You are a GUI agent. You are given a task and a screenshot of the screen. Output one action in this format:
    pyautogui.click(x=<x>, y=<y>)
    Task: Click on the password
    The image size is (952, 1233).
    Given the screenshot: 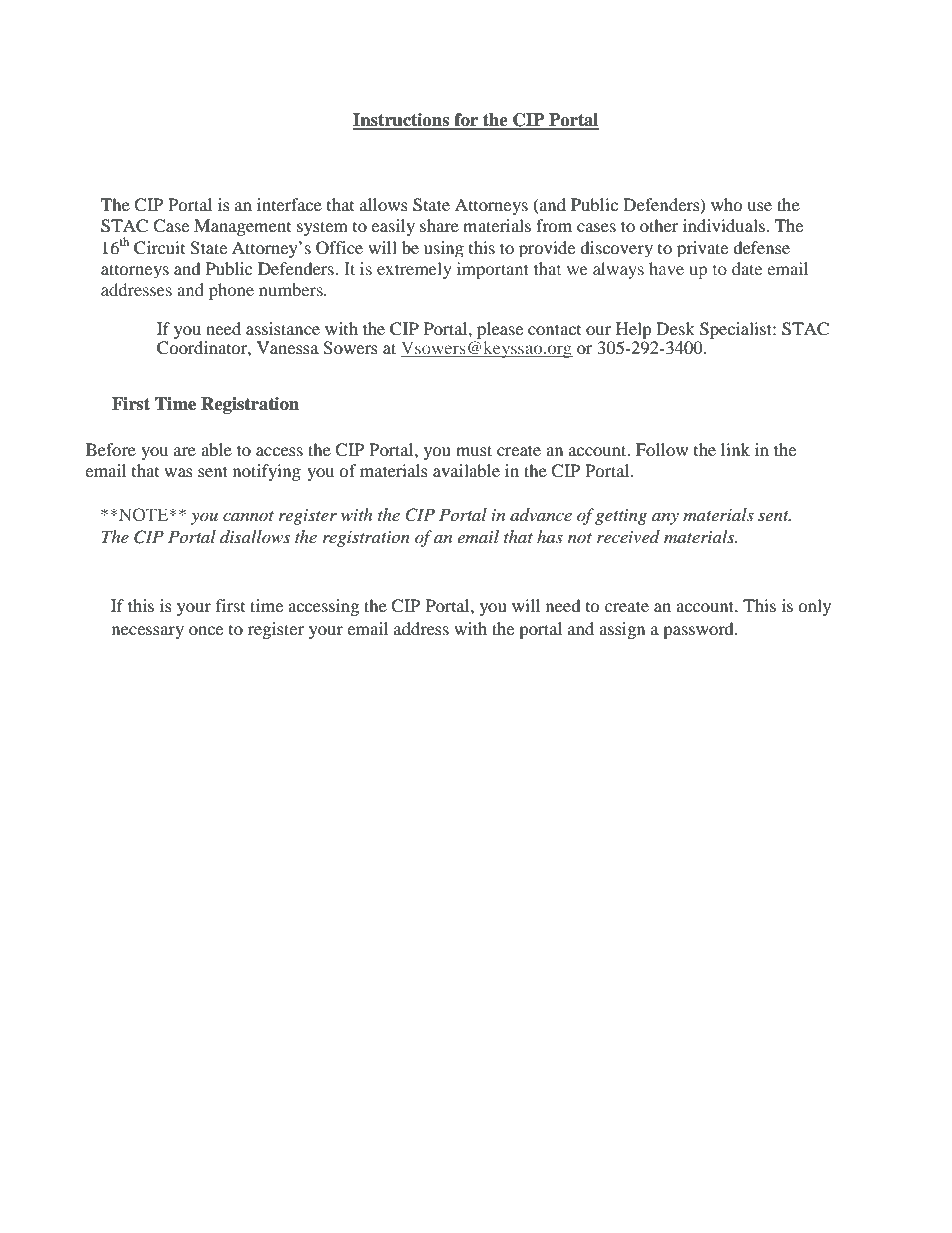 What is the action you would take?
    pyautogui.click(x=699, y=630)
